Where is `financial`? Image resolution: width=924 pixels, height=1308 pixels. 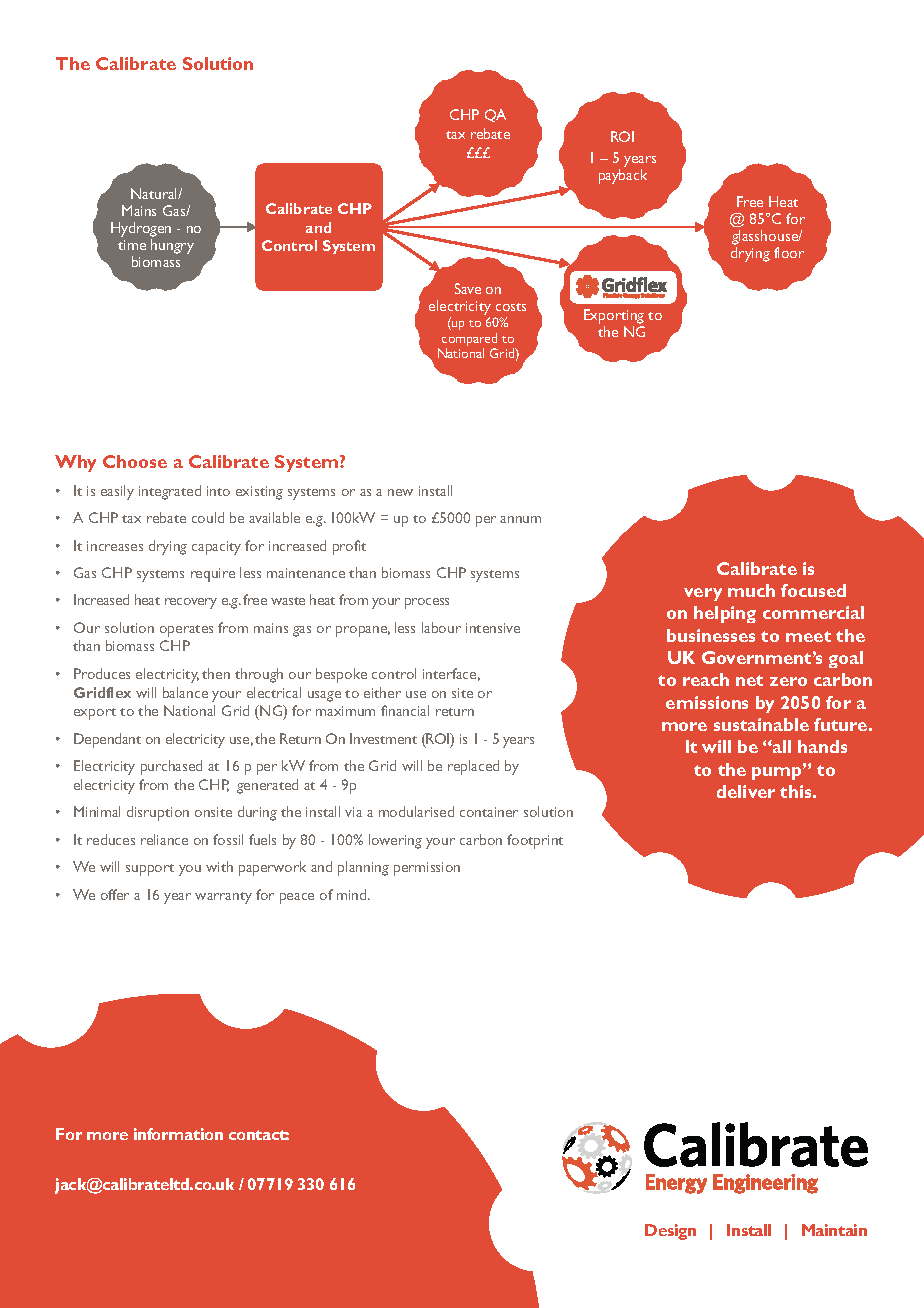
financial is located at coordinates (405, 710).
